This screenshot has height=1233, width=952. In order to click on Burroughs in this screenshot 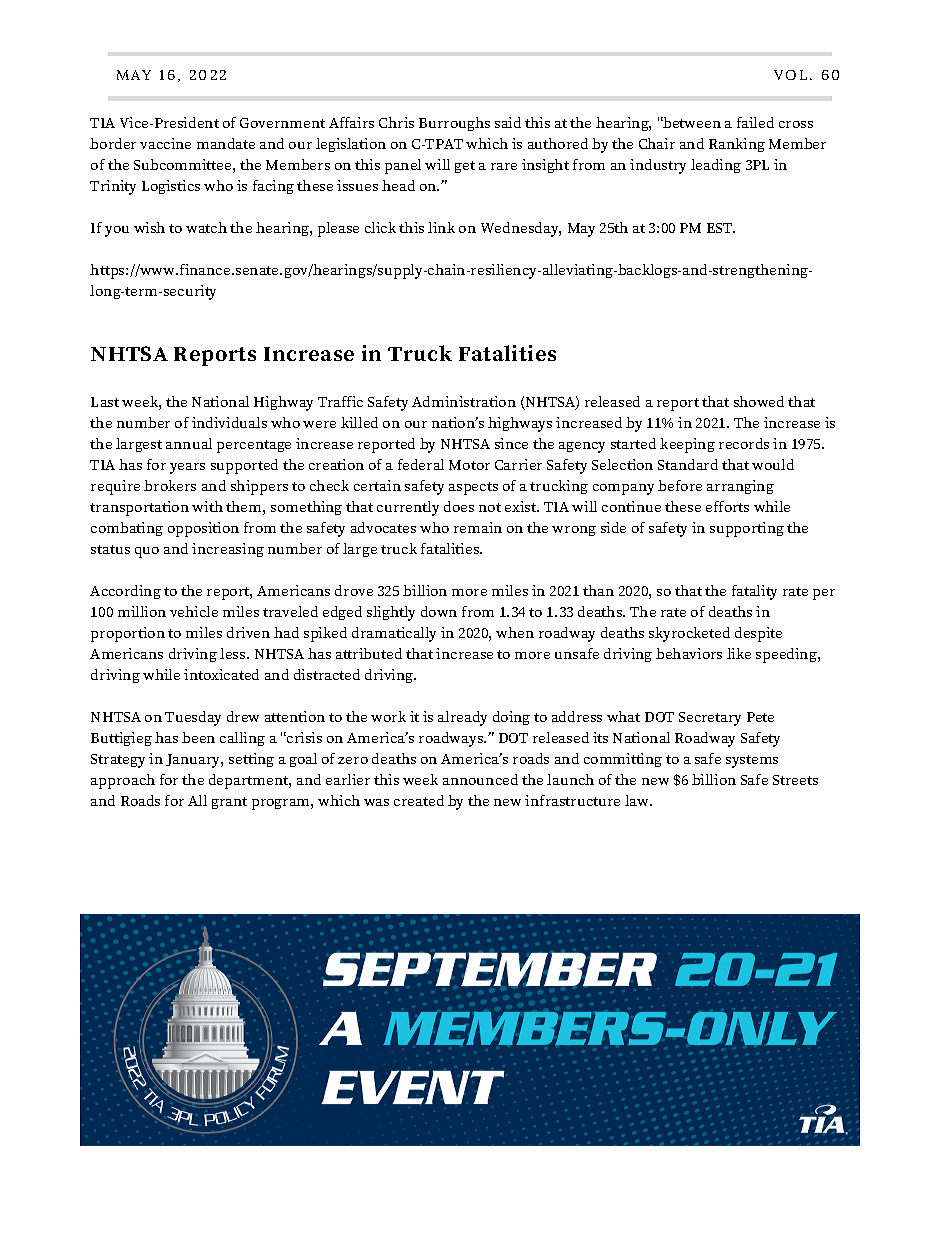, I will do `click(454, 124)`.
